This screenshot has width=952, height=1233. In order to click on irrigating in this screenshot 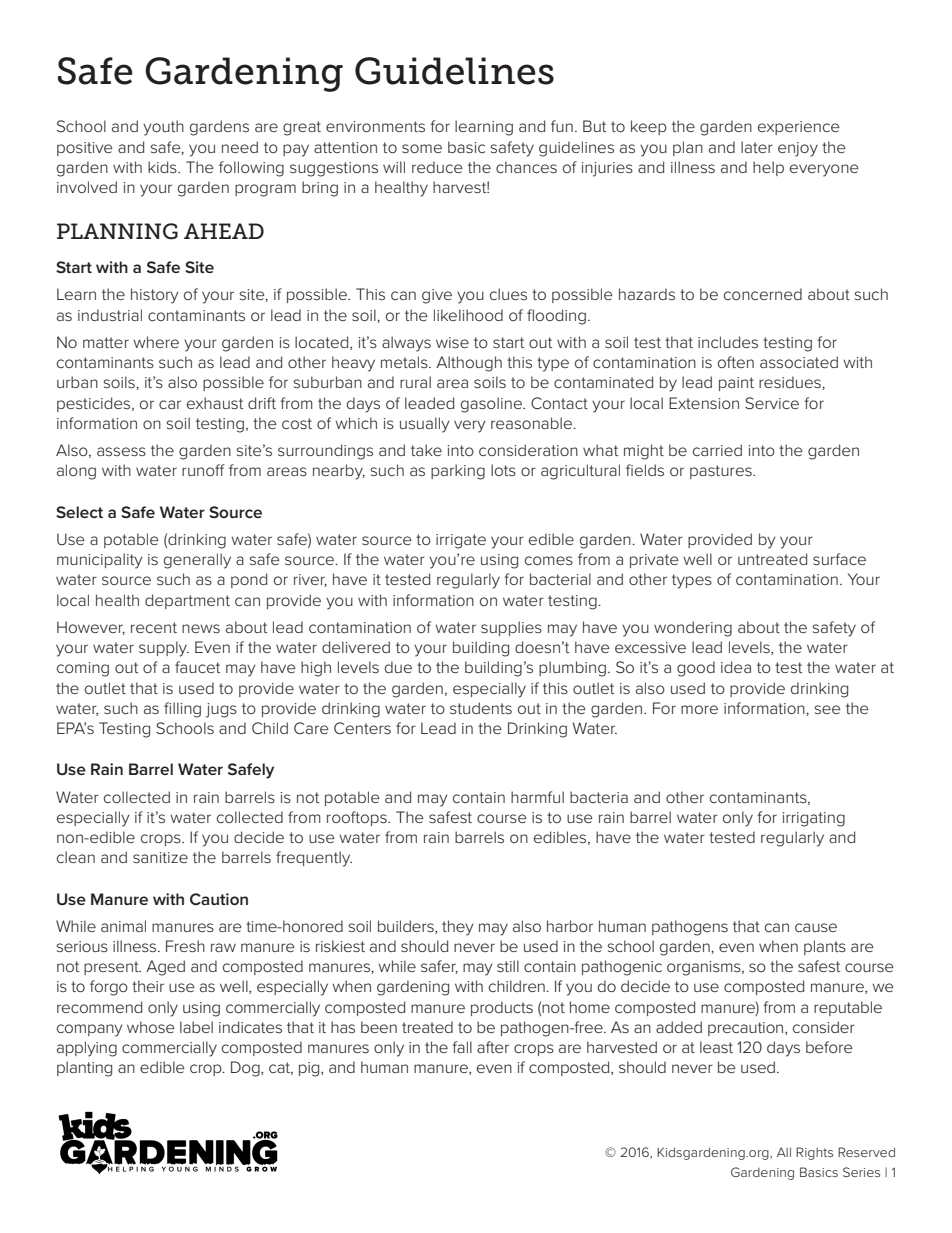, I will do `click(814, 819)`.
